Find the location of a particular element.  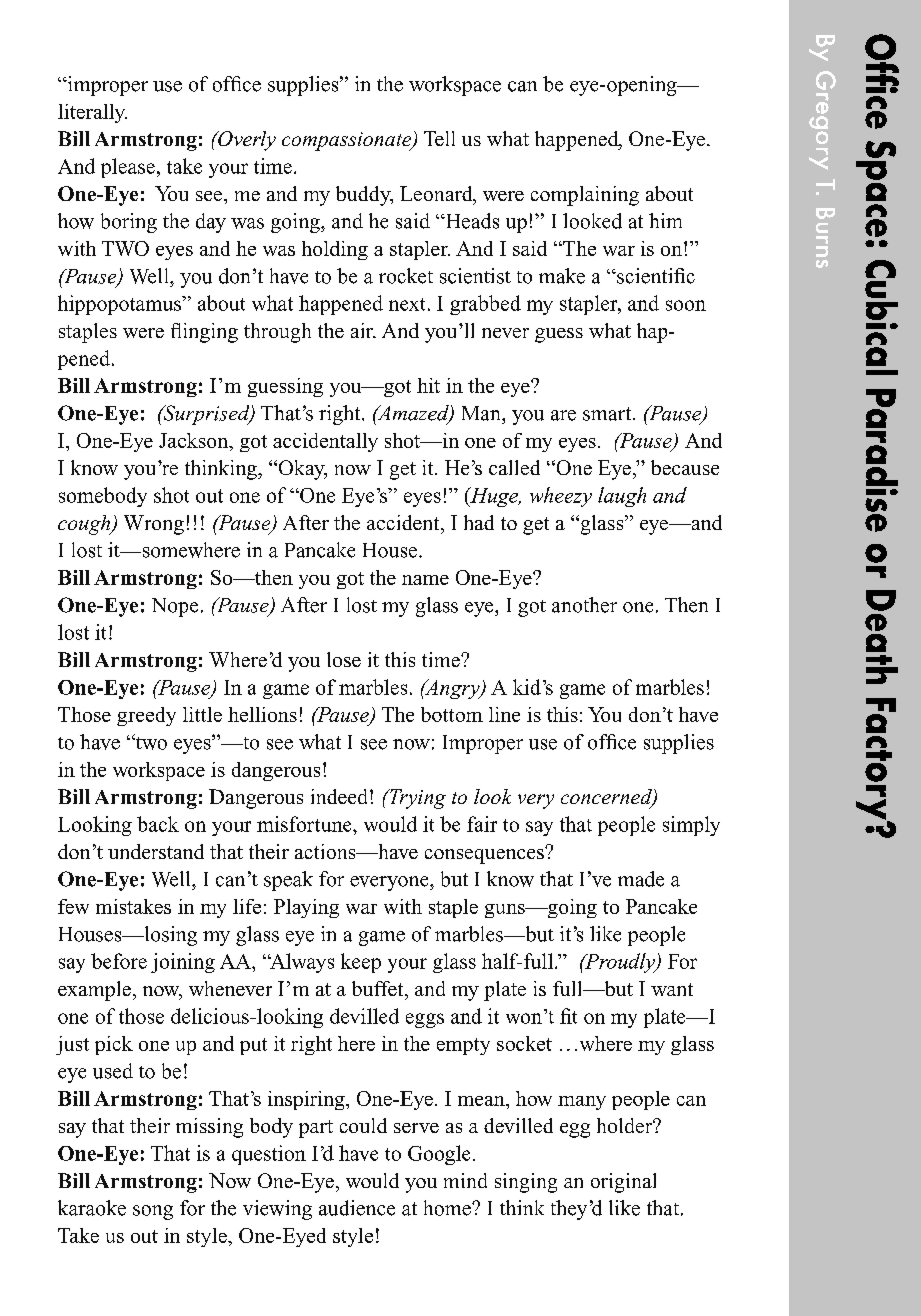

complaining is located at coordinates (585, 196).
